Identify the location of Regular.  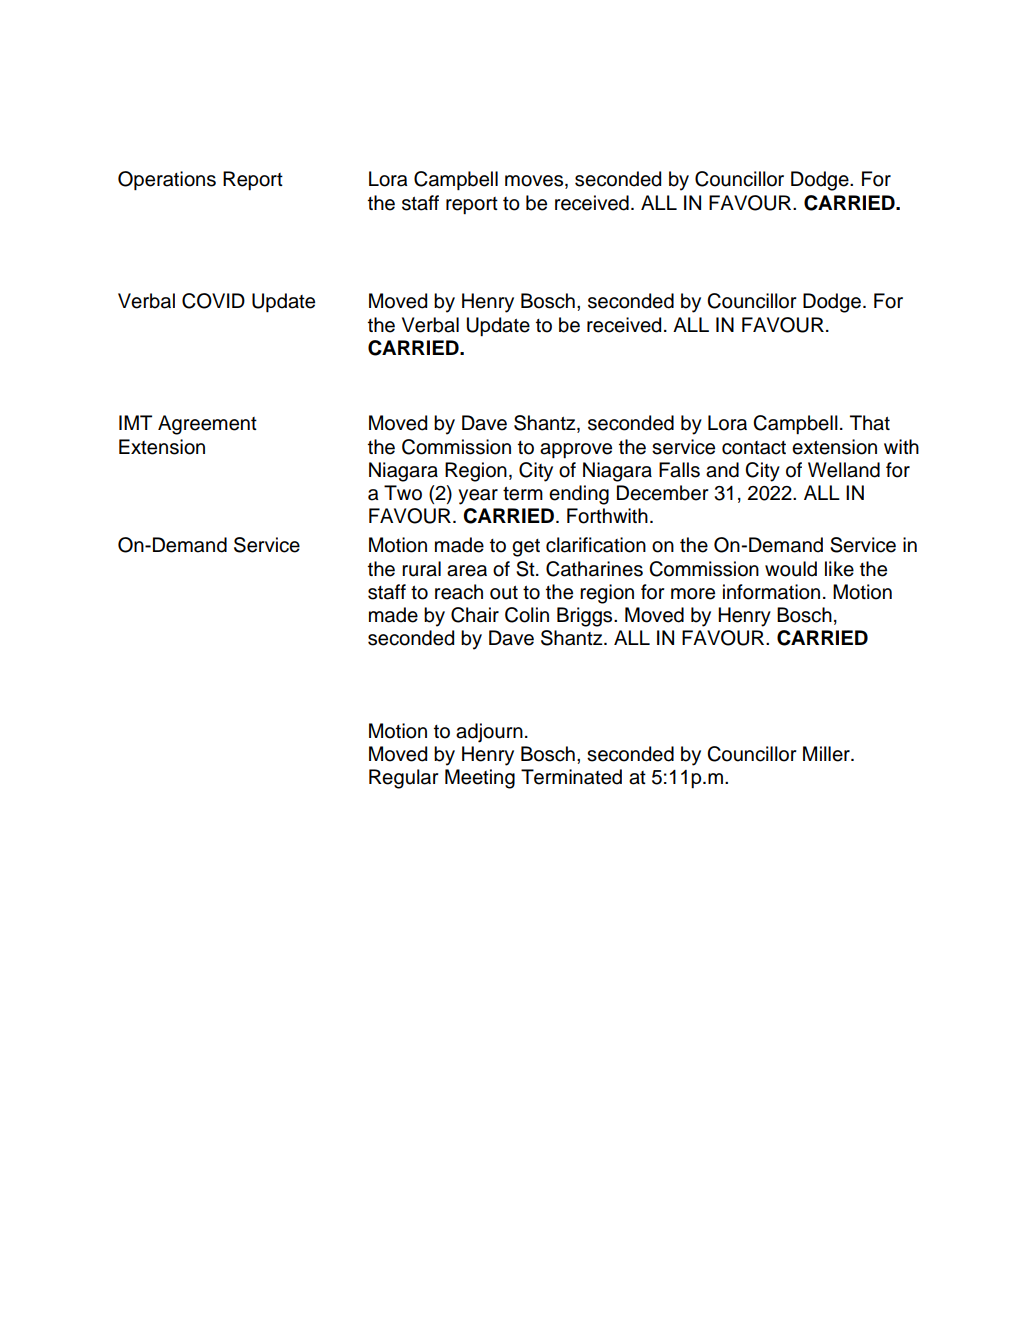
(404, 779).
